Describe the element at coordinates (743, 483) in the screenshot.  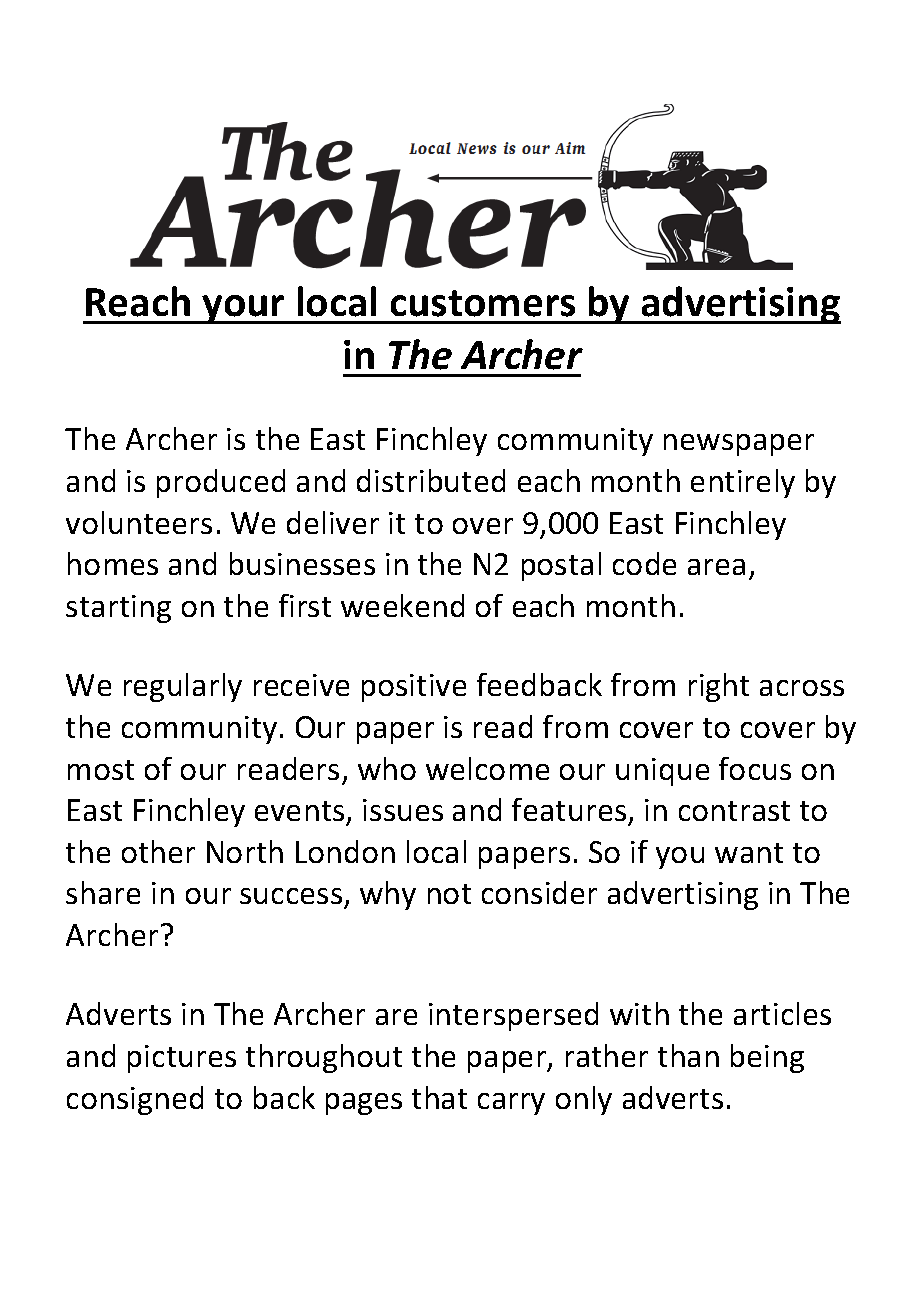
I see `entirely` at that location.
